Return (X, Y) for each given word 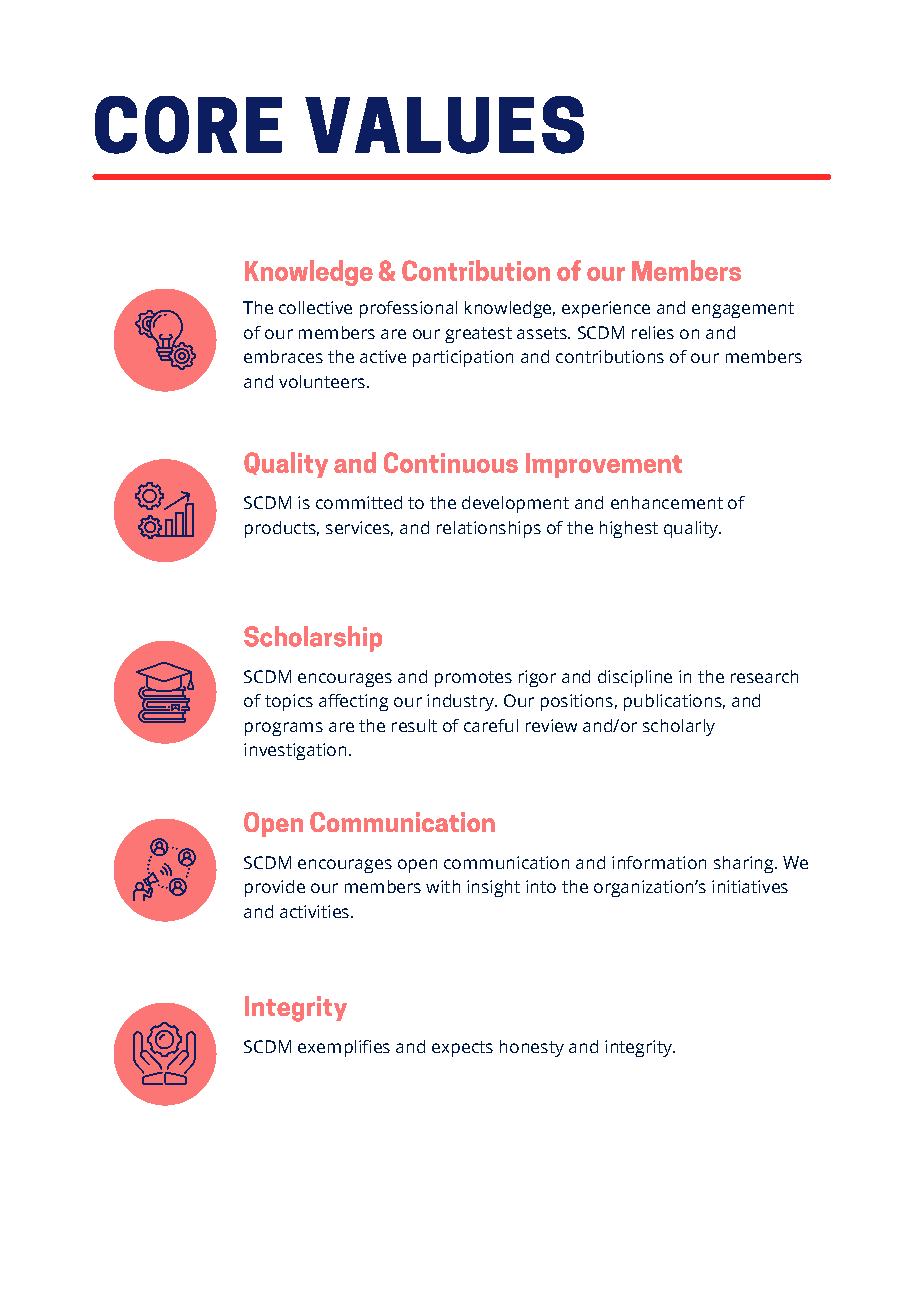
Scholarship (313, 639)
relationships (489, 529)
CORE (188, 125)
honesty (532, 1048)
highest (629, 529)
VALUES (444, 125)
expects (462, 1049)
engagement (743, 310)
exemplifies (344, 1048)
